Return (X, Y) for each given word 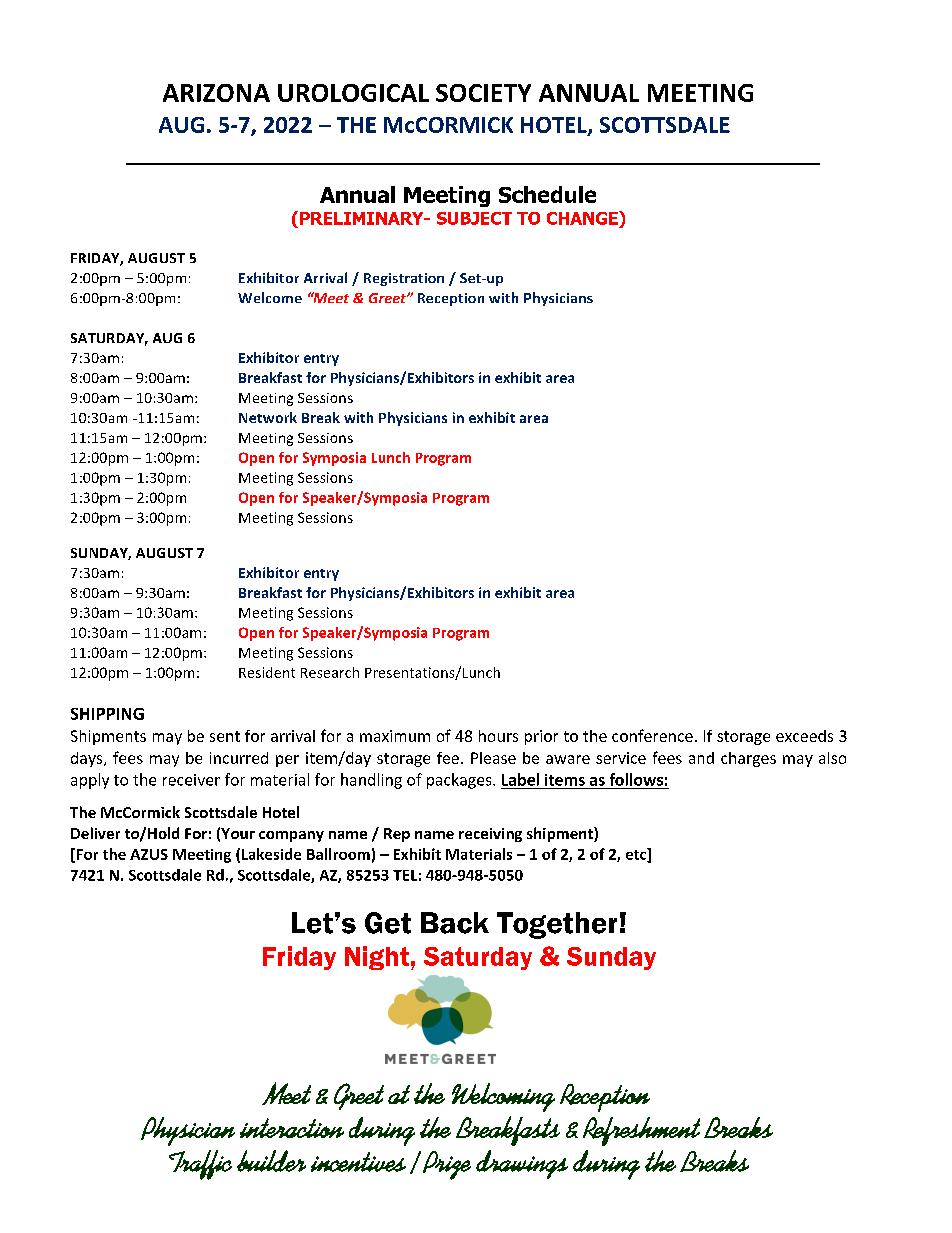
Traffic (200, 1165)
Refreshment (641, 1131)
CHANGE (583, 218)
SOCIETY (483, 93)
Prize (447, 1165)
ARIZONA (216, 93)
